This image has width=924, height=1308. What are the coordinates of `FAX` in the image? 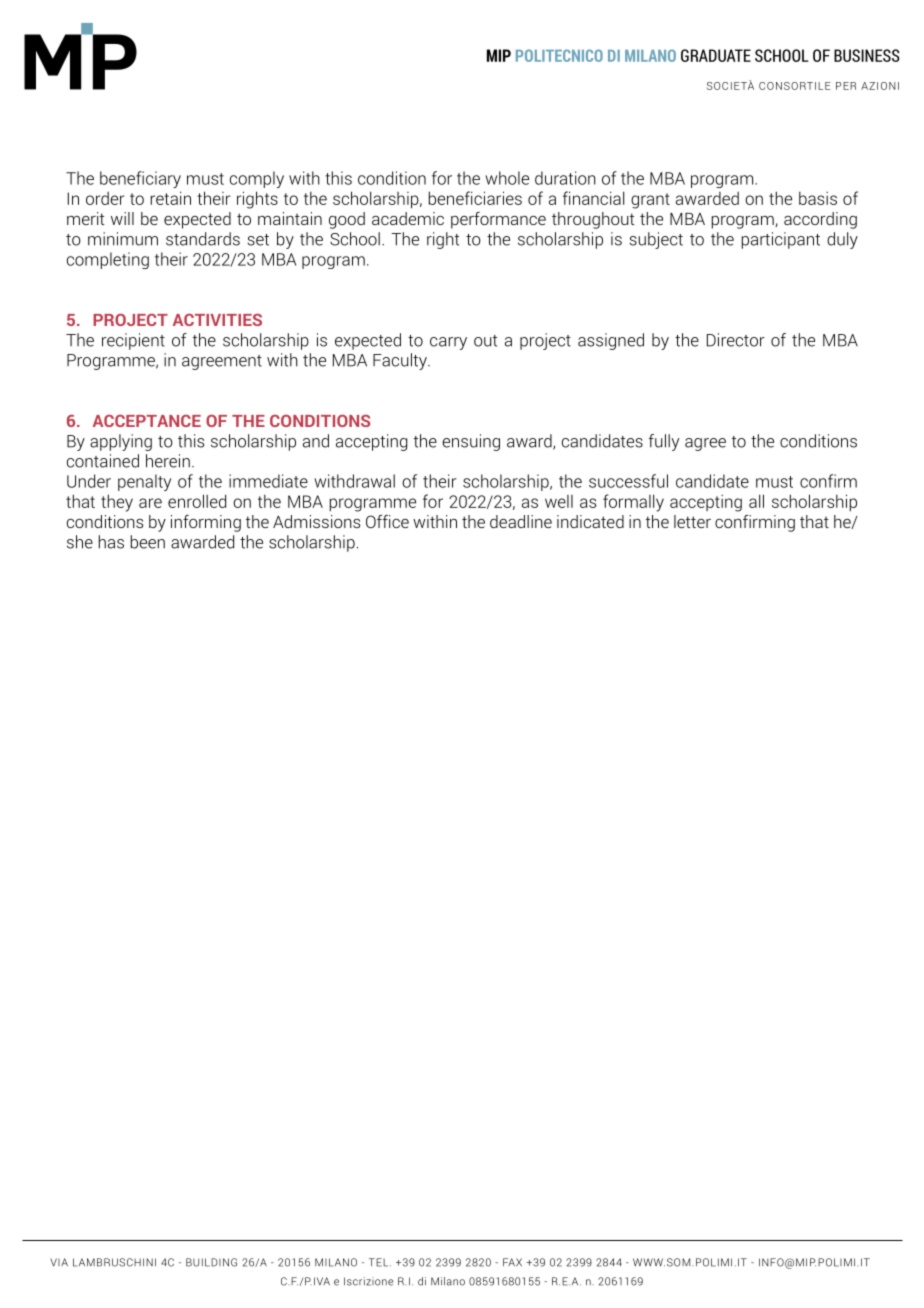 It's located at (512, 1262).
